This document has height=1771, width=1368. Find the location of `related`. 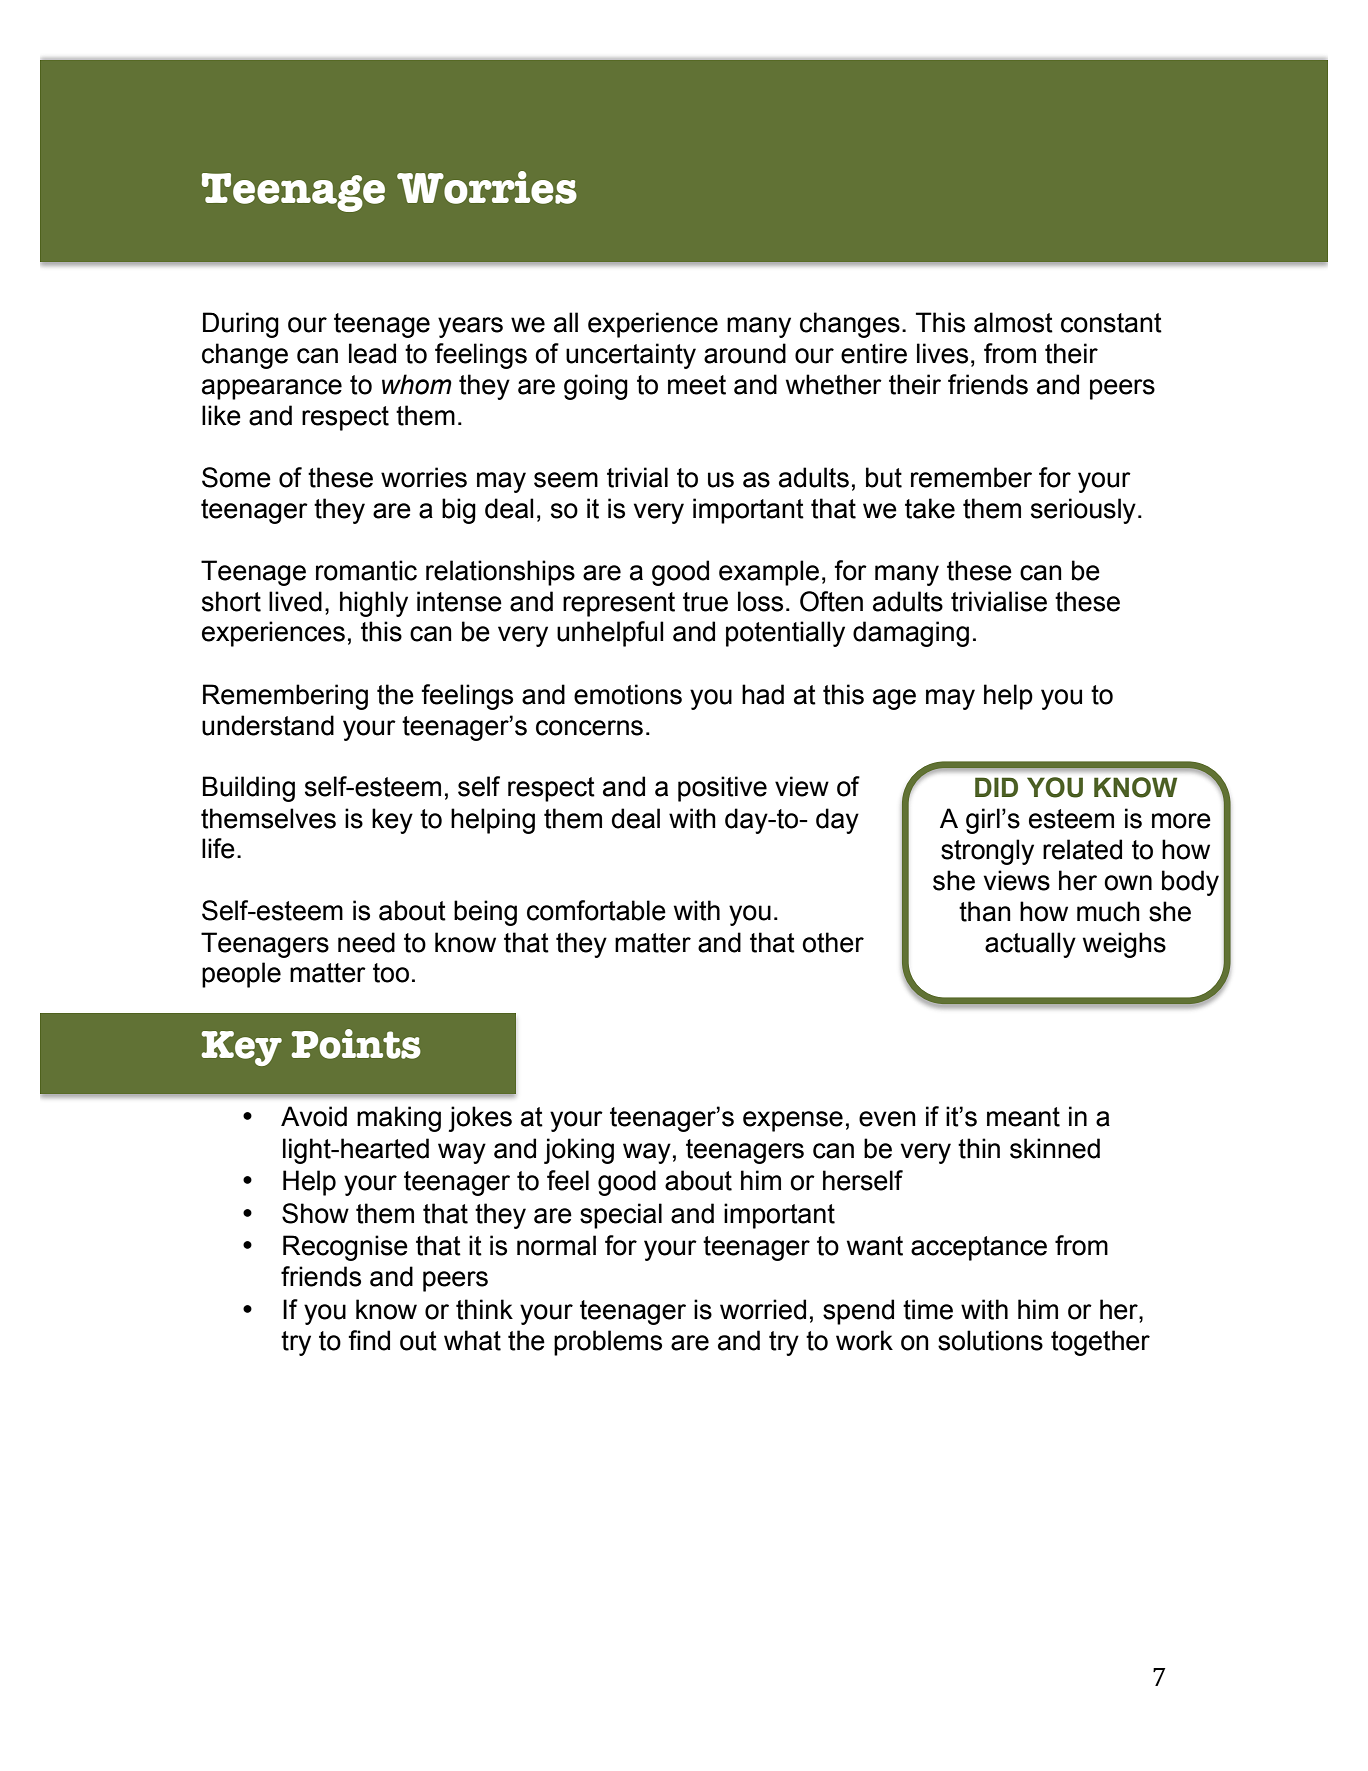

related is located at coordinates (1082, 849).
